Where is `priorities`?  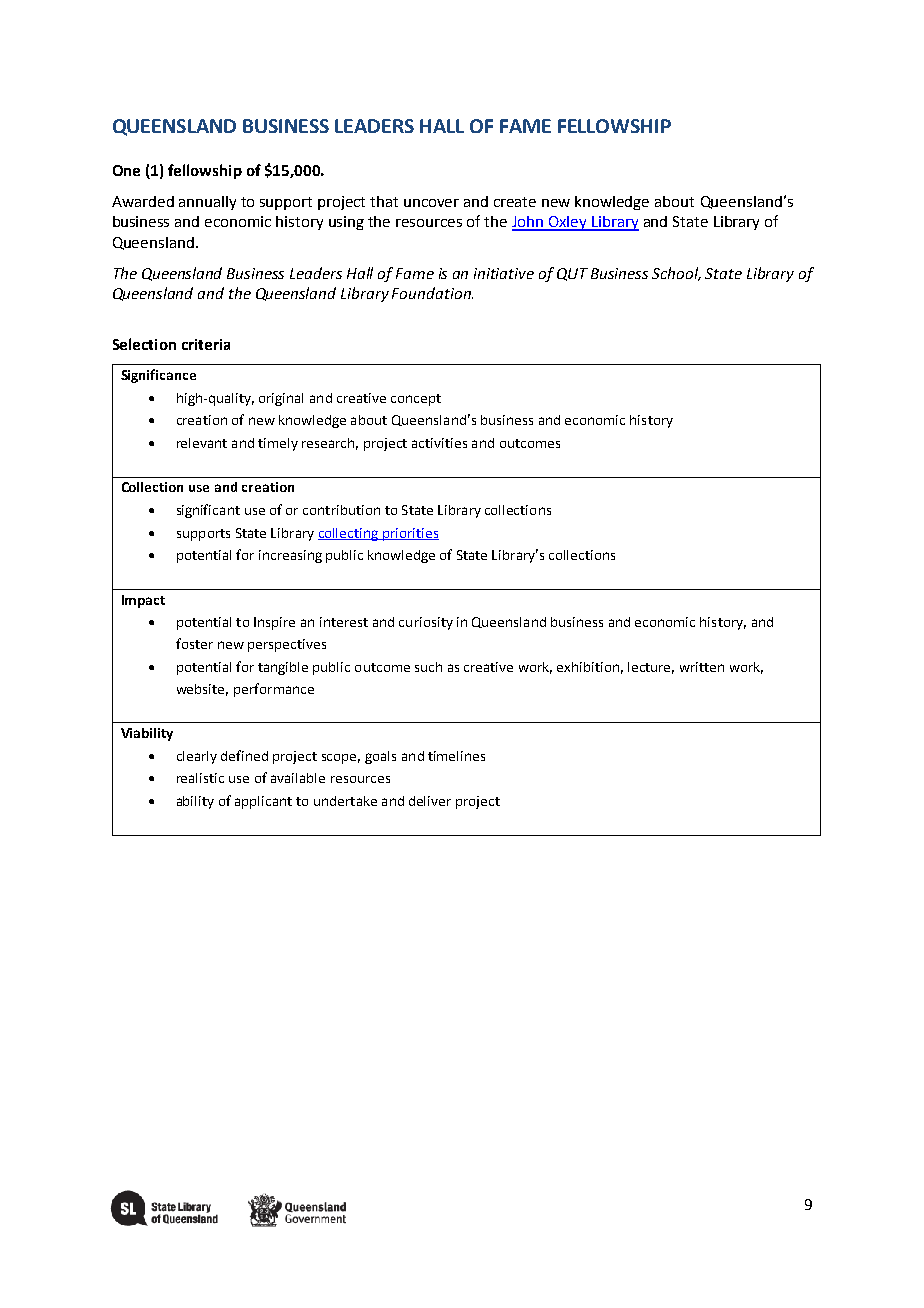 priorities is located at coordinates (410, 534).
